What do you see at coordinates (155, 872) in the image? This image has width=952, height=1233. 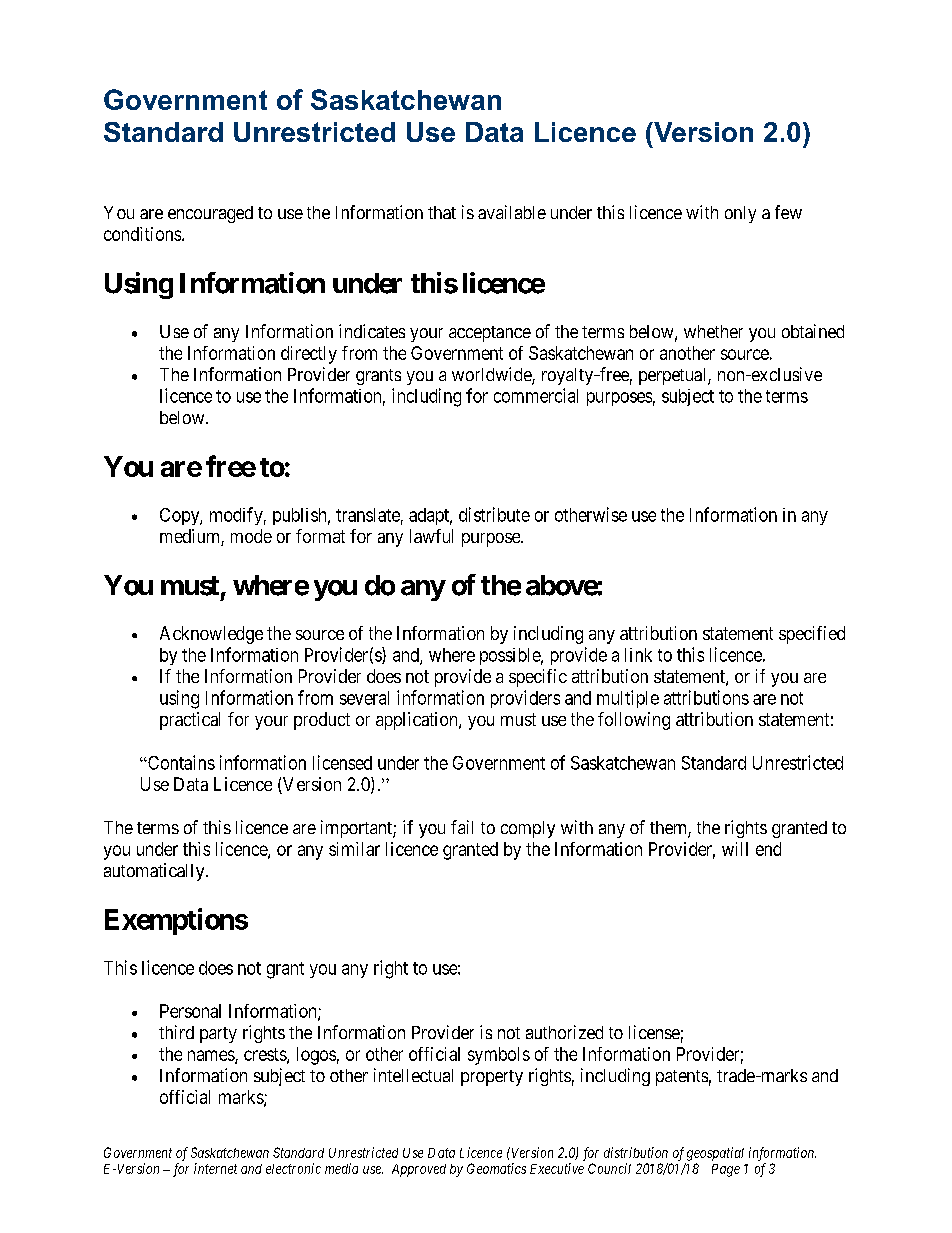 I see `automatically` at bounding box center [155, 872].
